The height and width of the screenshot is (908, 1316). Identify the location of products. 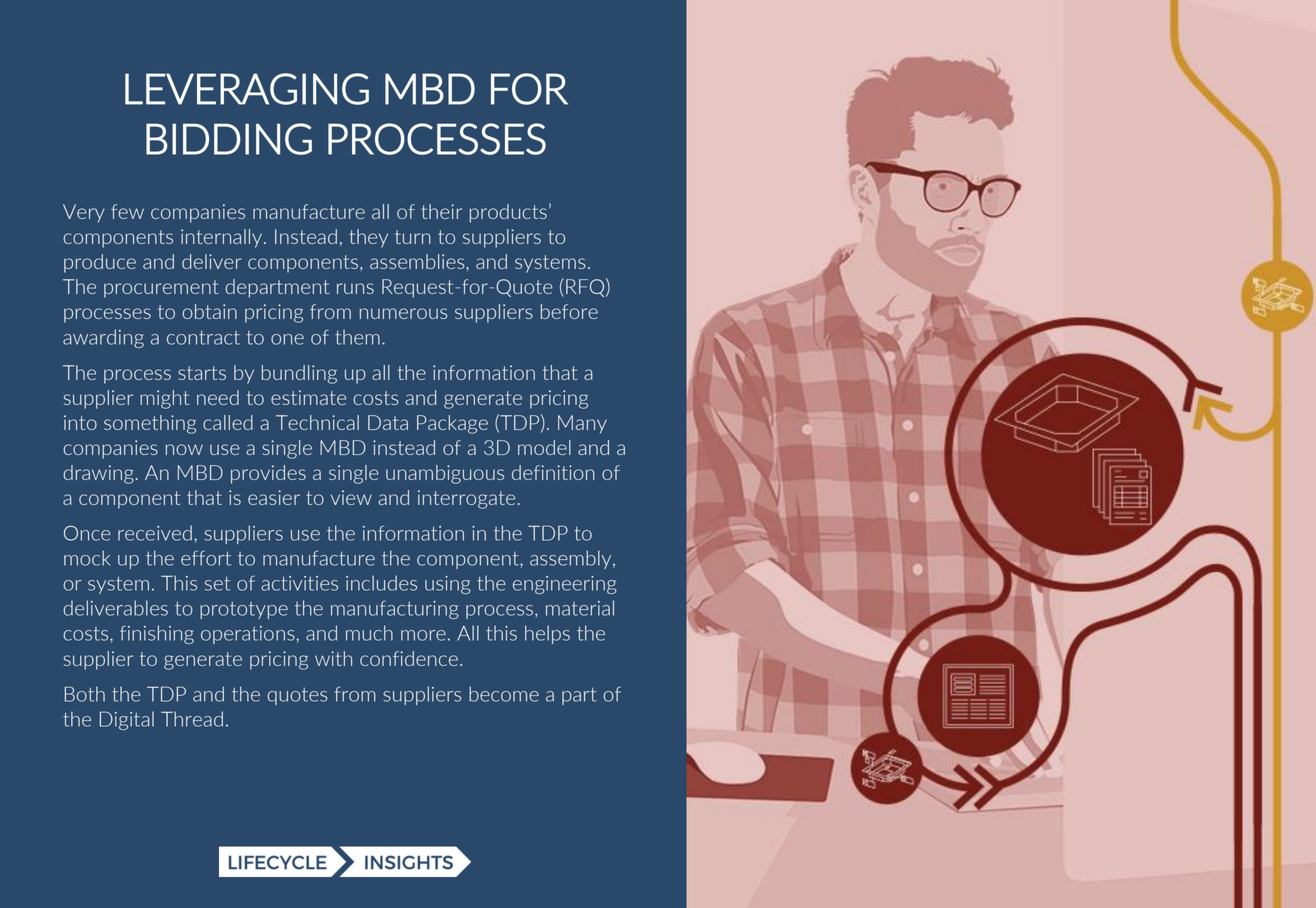
(508, 213).
